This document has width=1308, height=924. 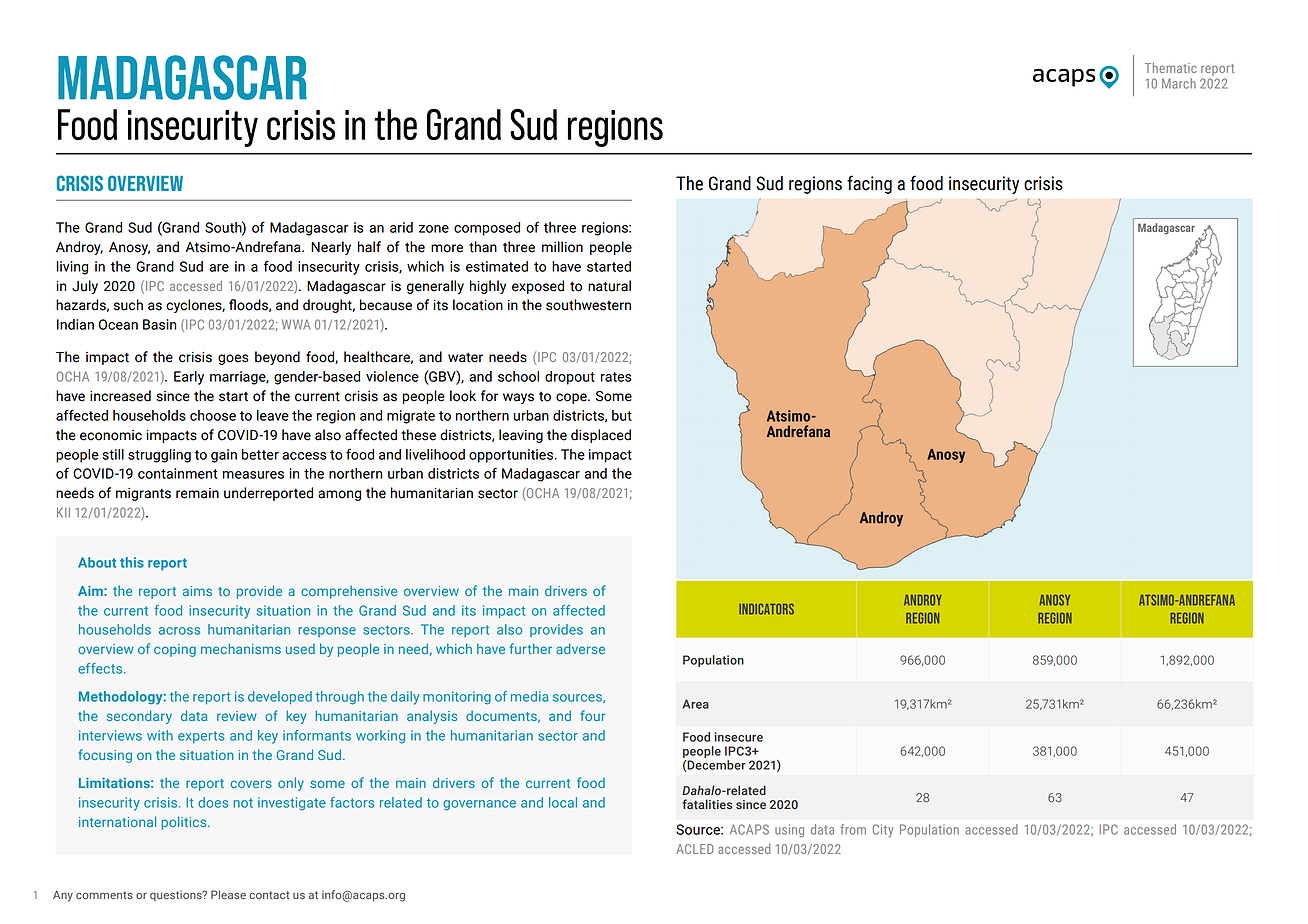 What do you see at coordinates (766, 609) in the document?
I see `INDICATORS` at bounding box center [766, 609].
